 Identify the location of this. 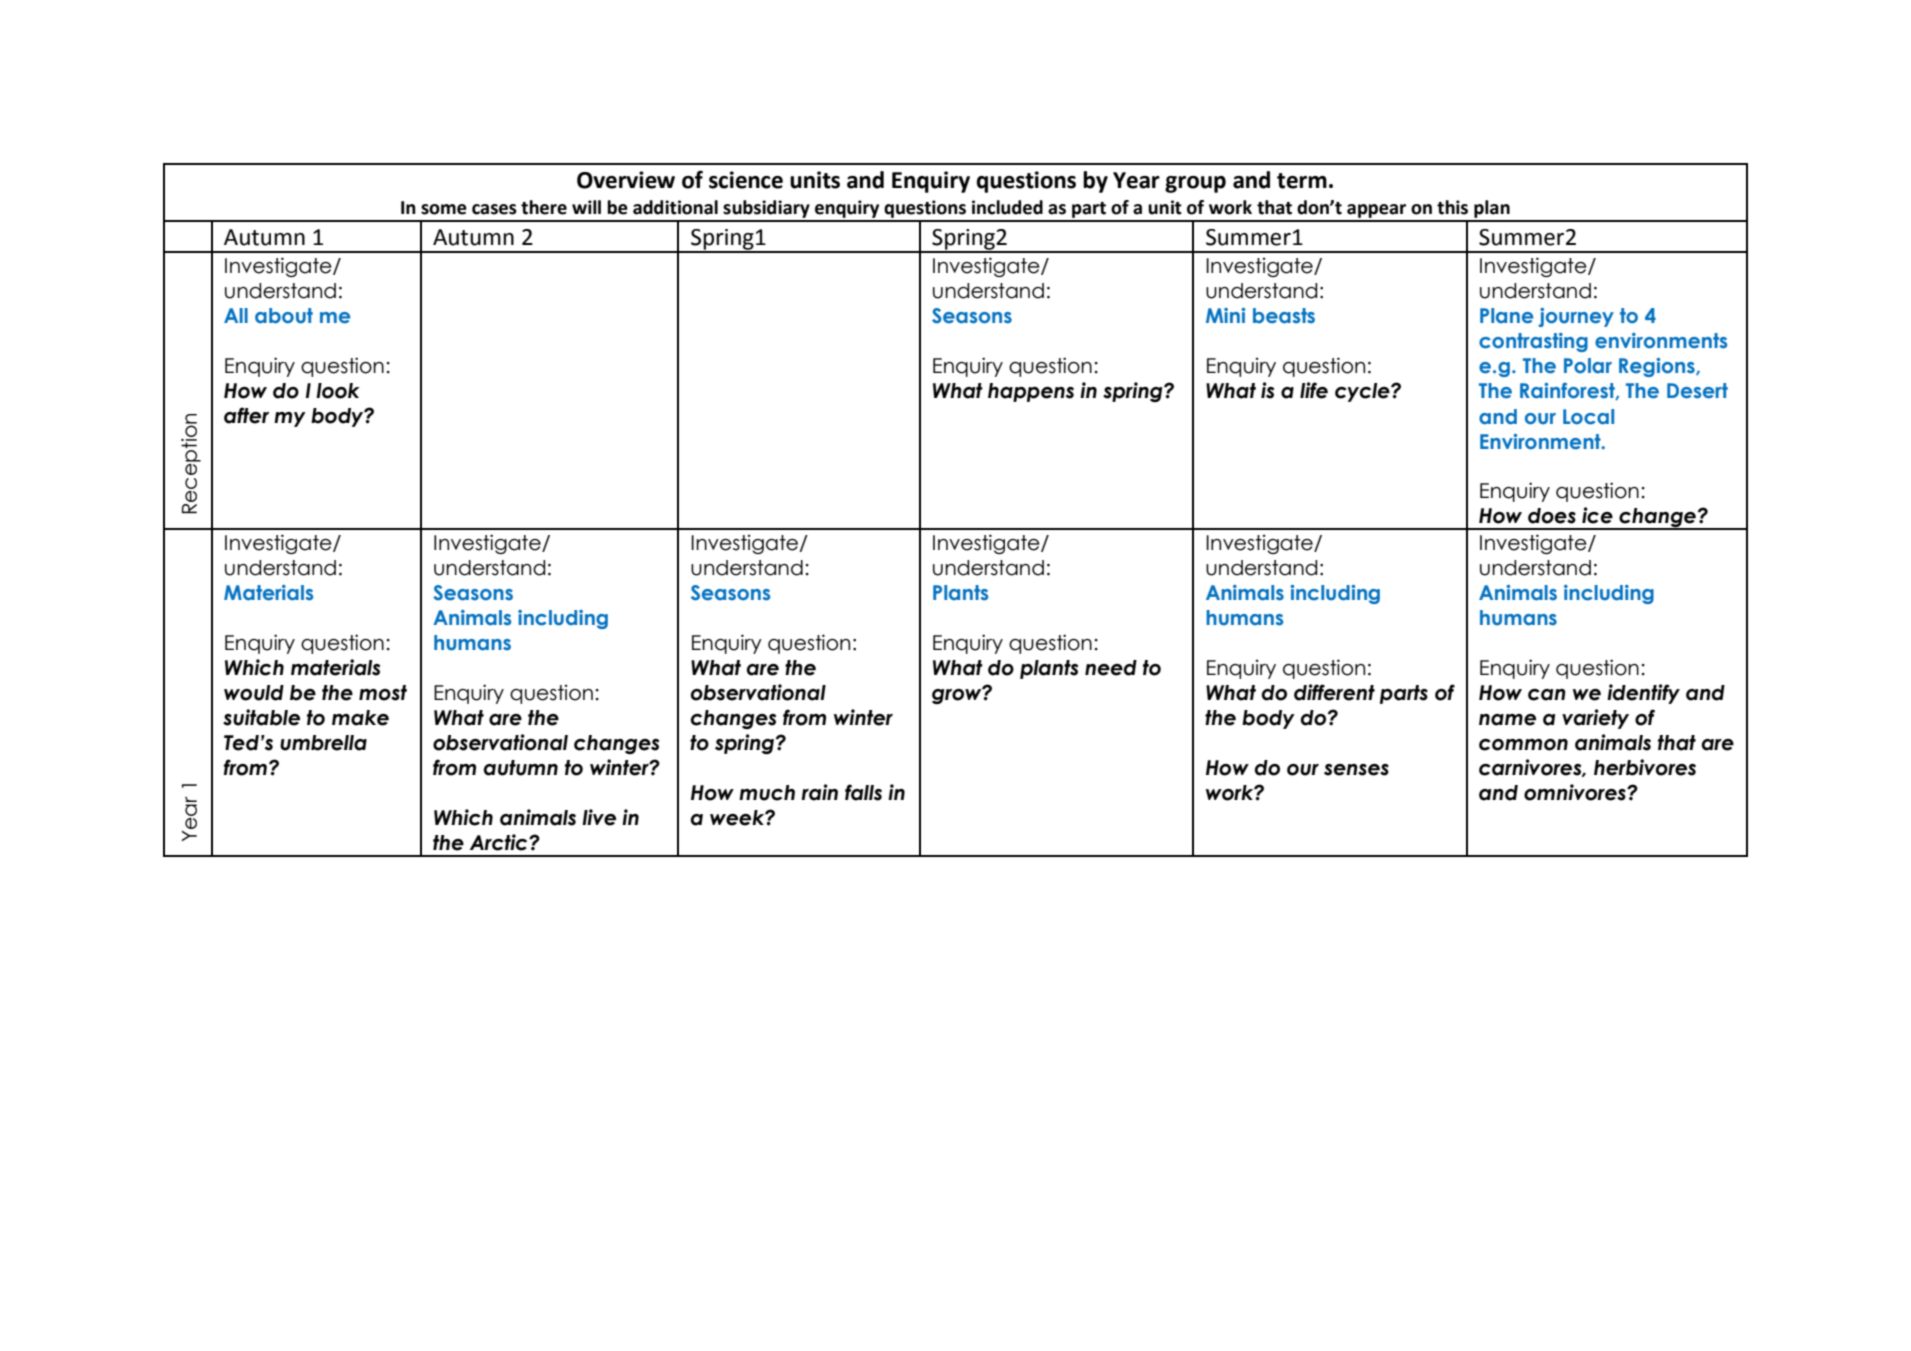
(1452, 207).
